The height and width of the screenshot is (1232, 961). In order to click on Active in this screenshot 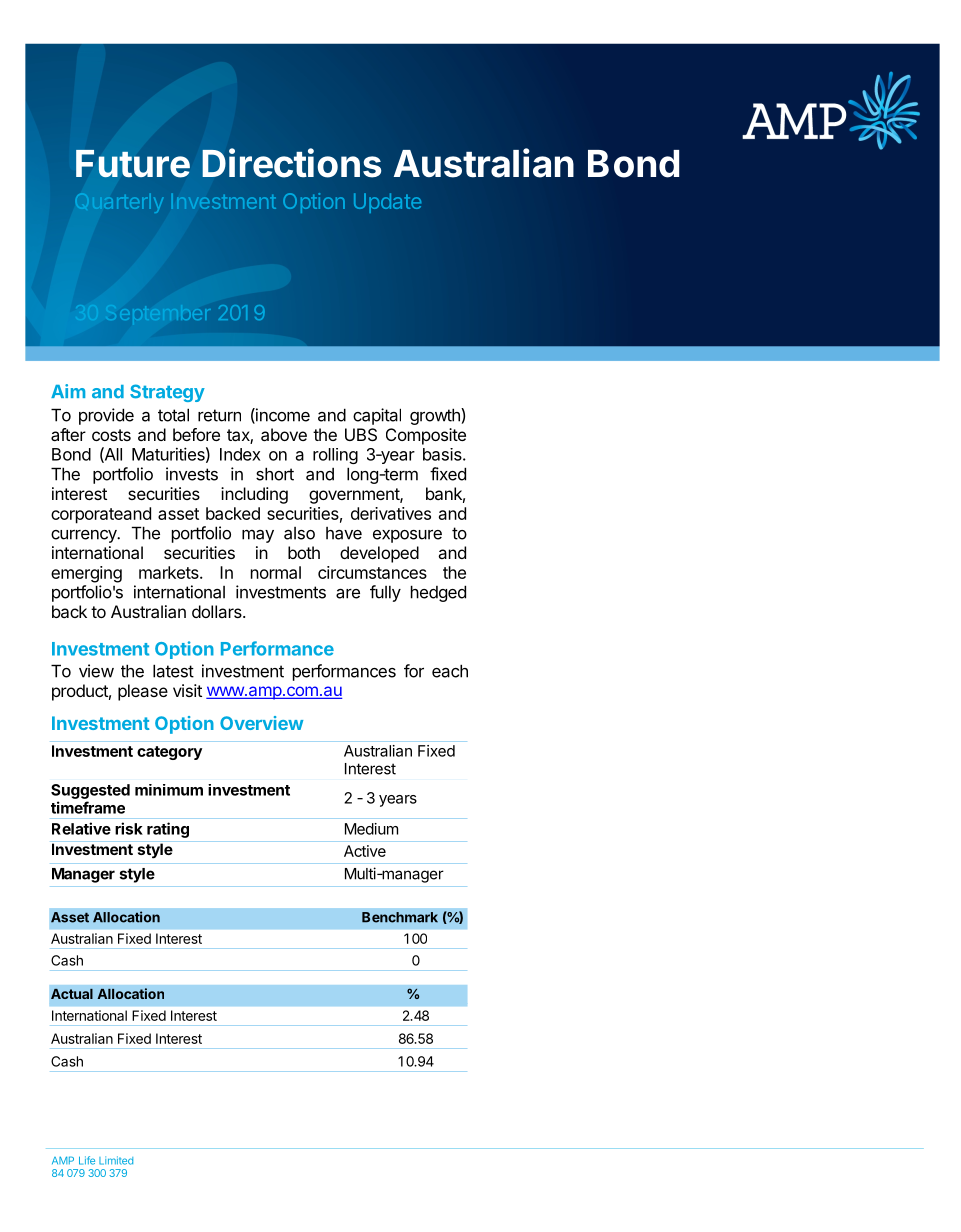, I will do `click(365, 851)`.
